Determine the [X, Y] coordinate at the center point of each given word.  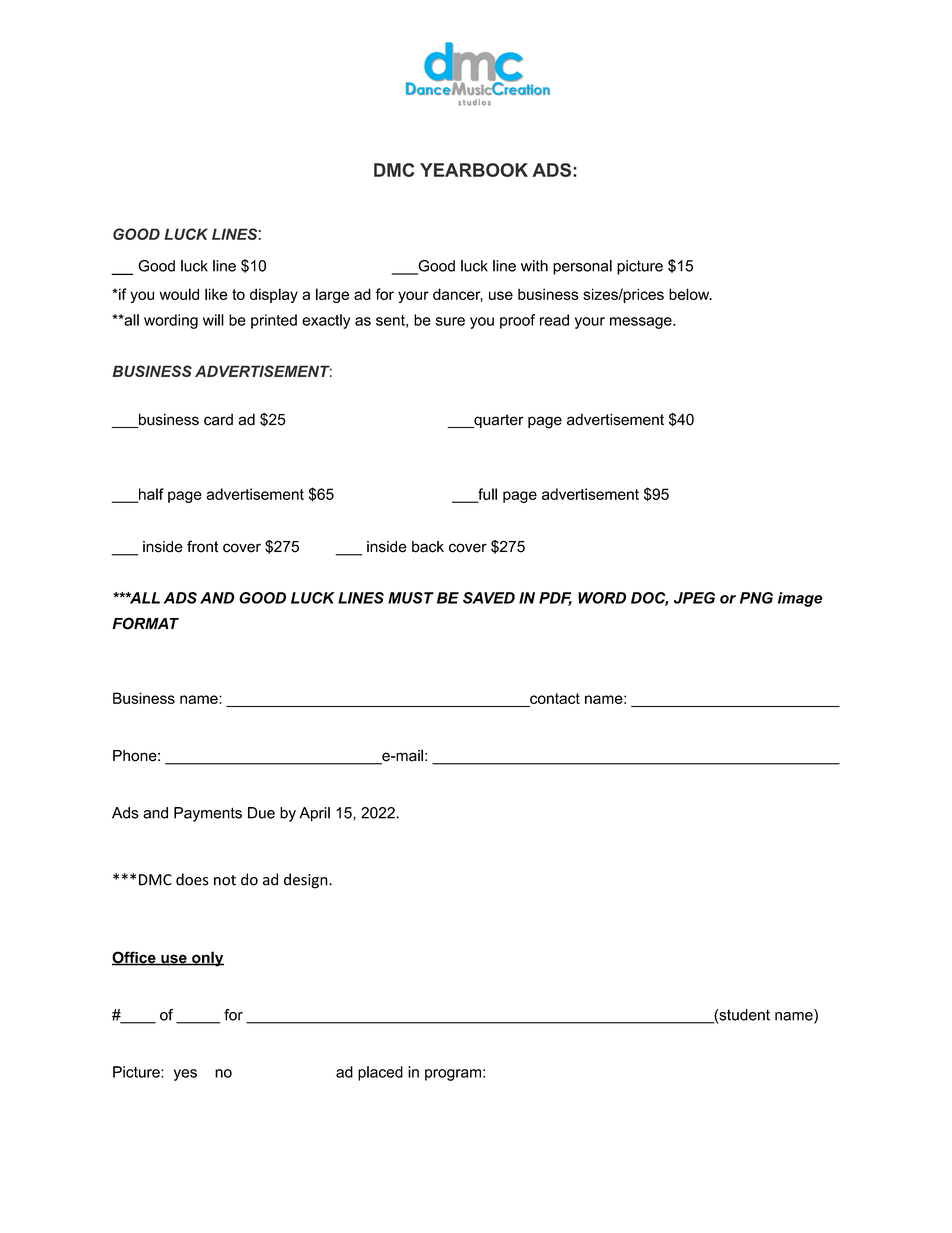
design [307, 881]
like [216, 294]
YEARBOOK [474, 170]
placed [380, 1073]
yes [185, 1075]
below [690, 294]
